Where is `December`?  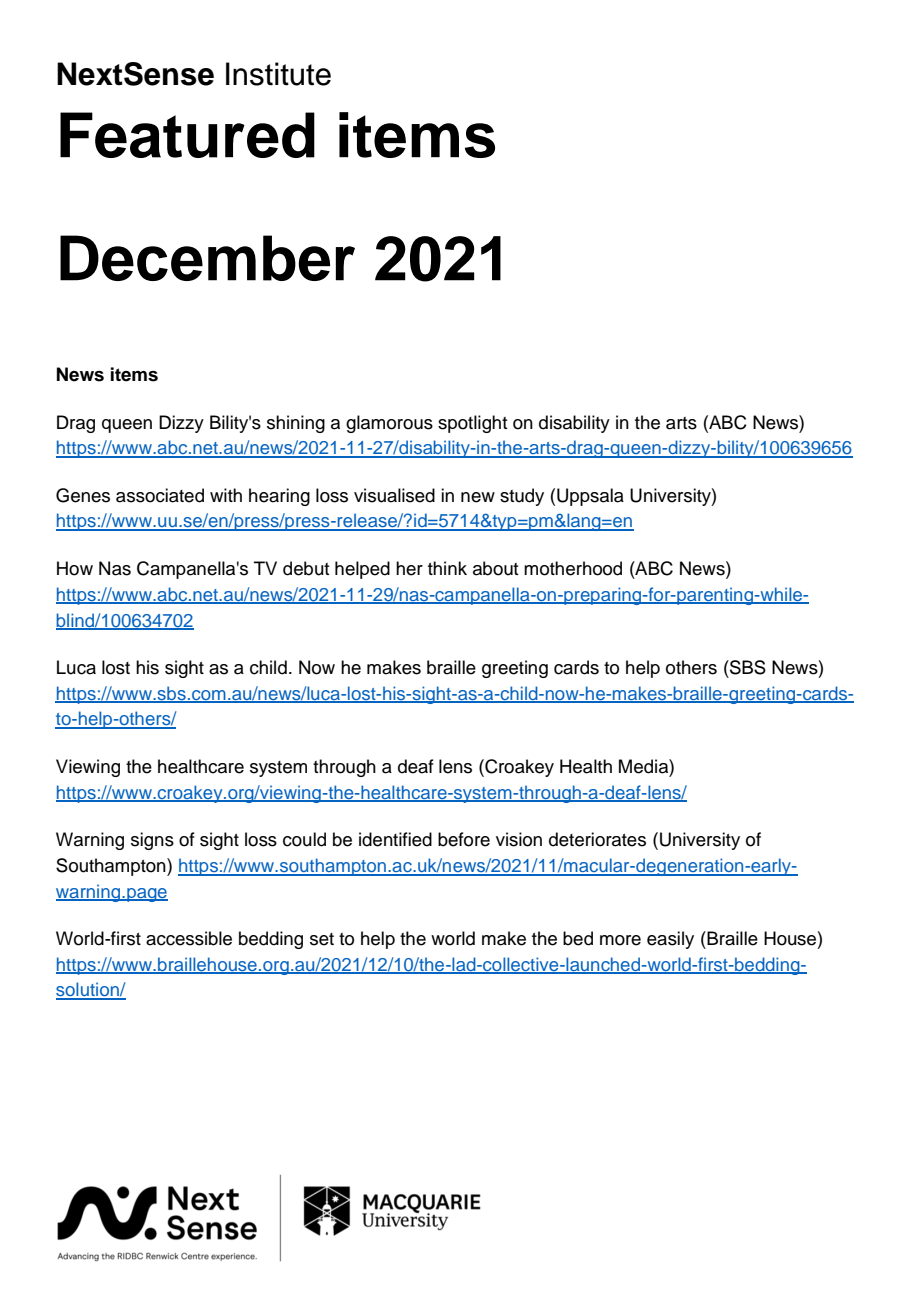
December is located at coordinates (207, 258).
